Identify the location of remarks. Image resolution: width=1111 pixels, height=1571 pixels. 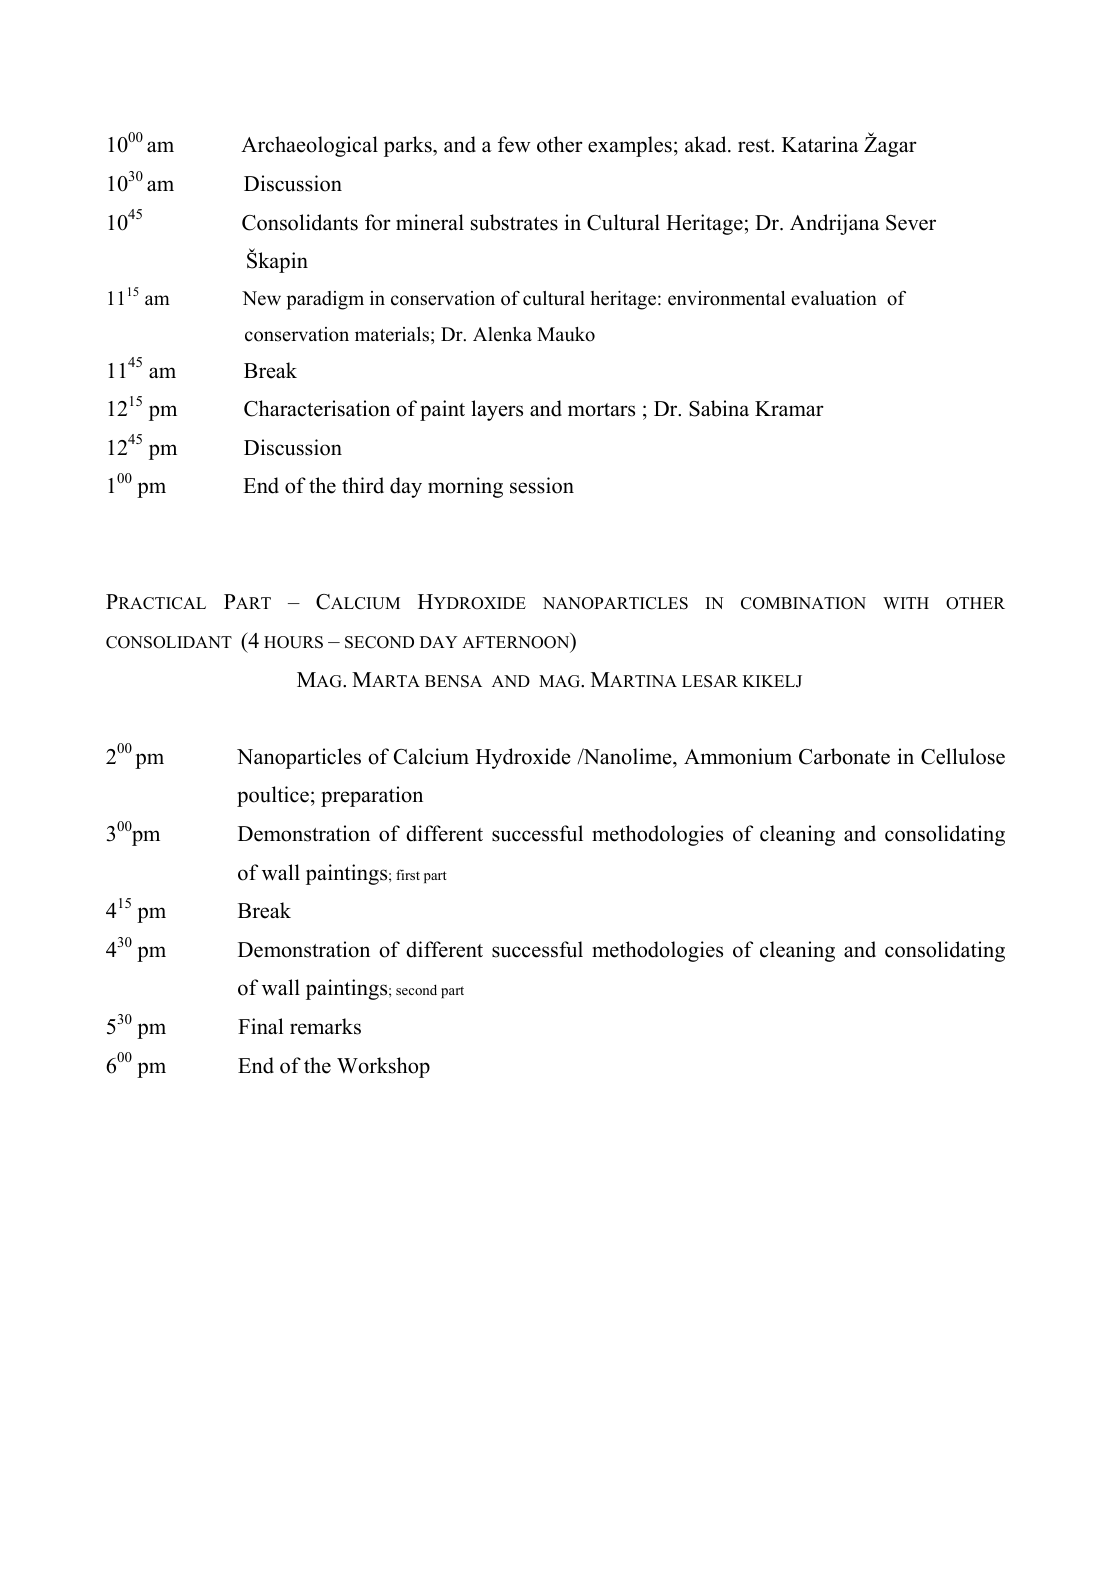
(325, 1026).
